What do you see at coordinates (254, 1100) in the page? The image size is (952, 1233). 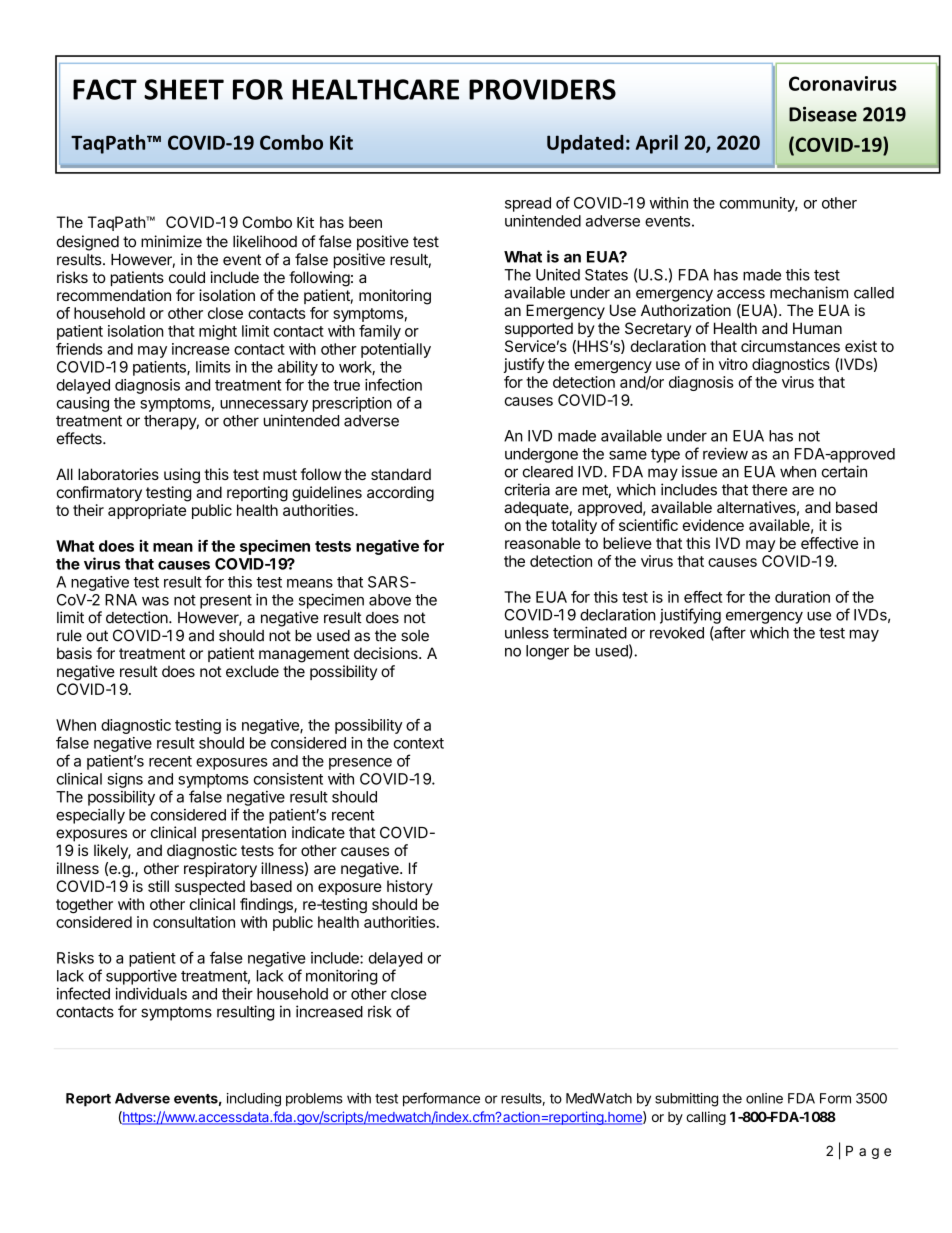 I see `including` at bounding box center [254, 1100].
